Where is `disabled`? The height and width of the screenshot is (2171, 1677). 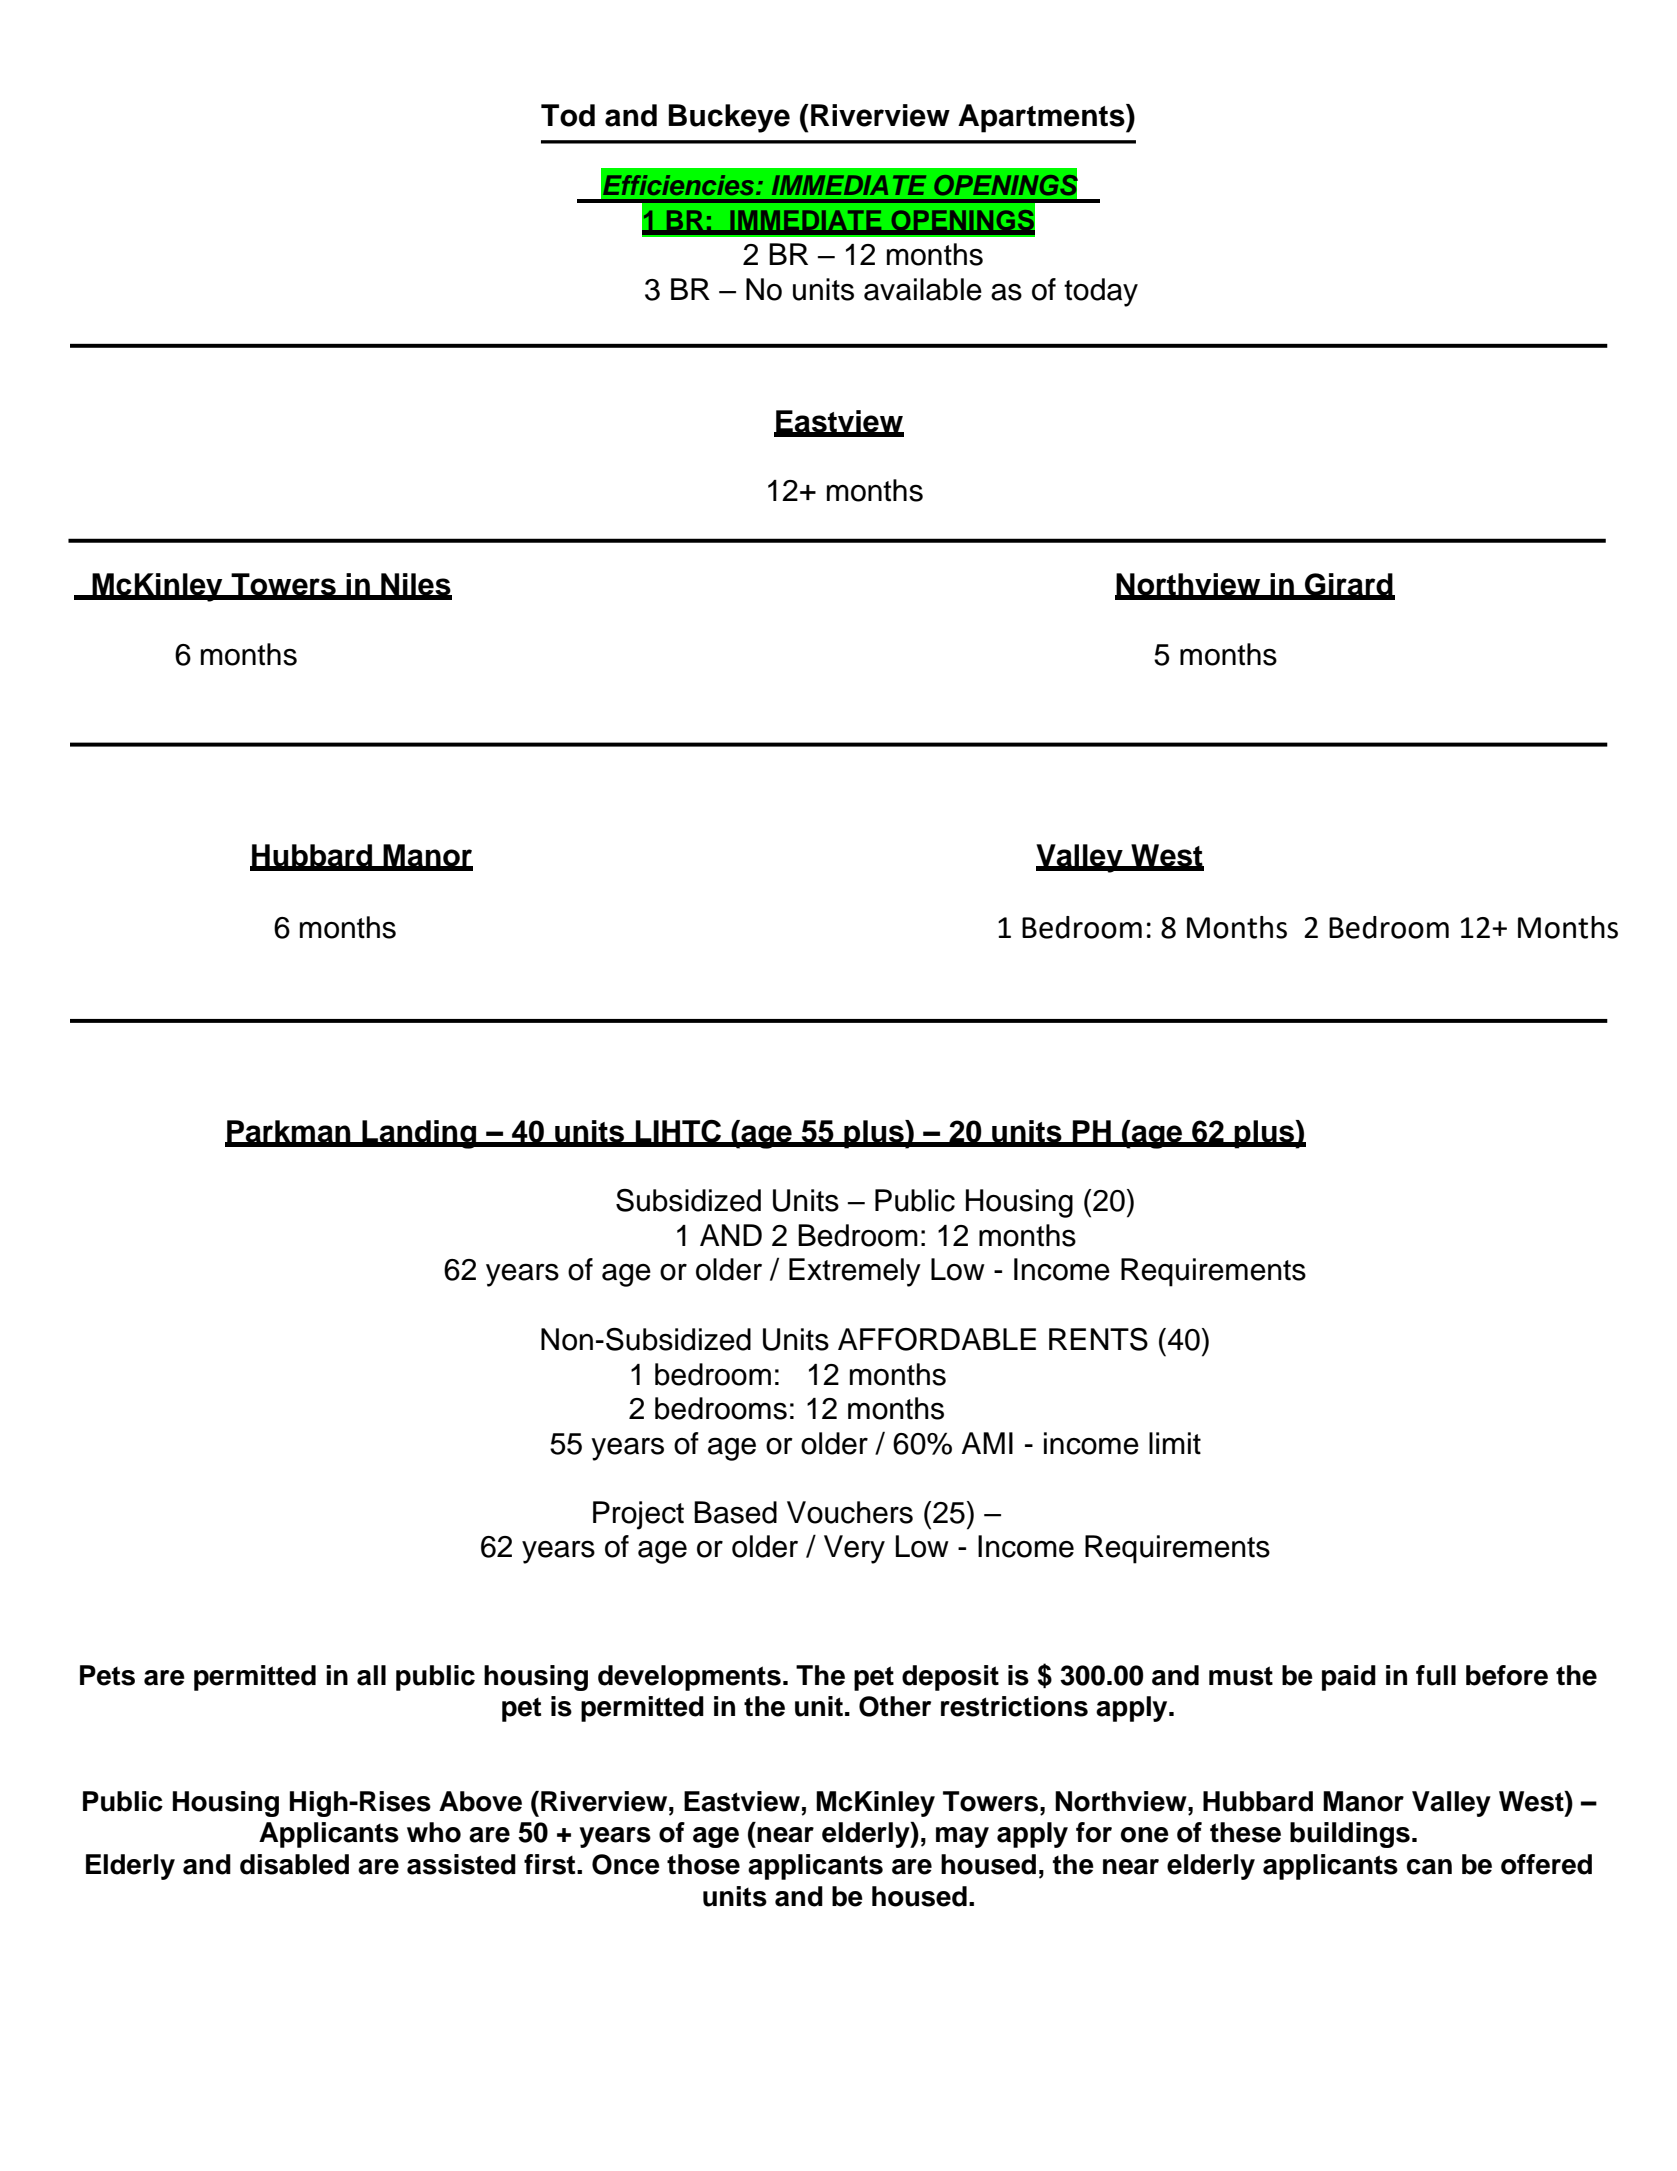
disabled is located at coordinates (294, 1864).
